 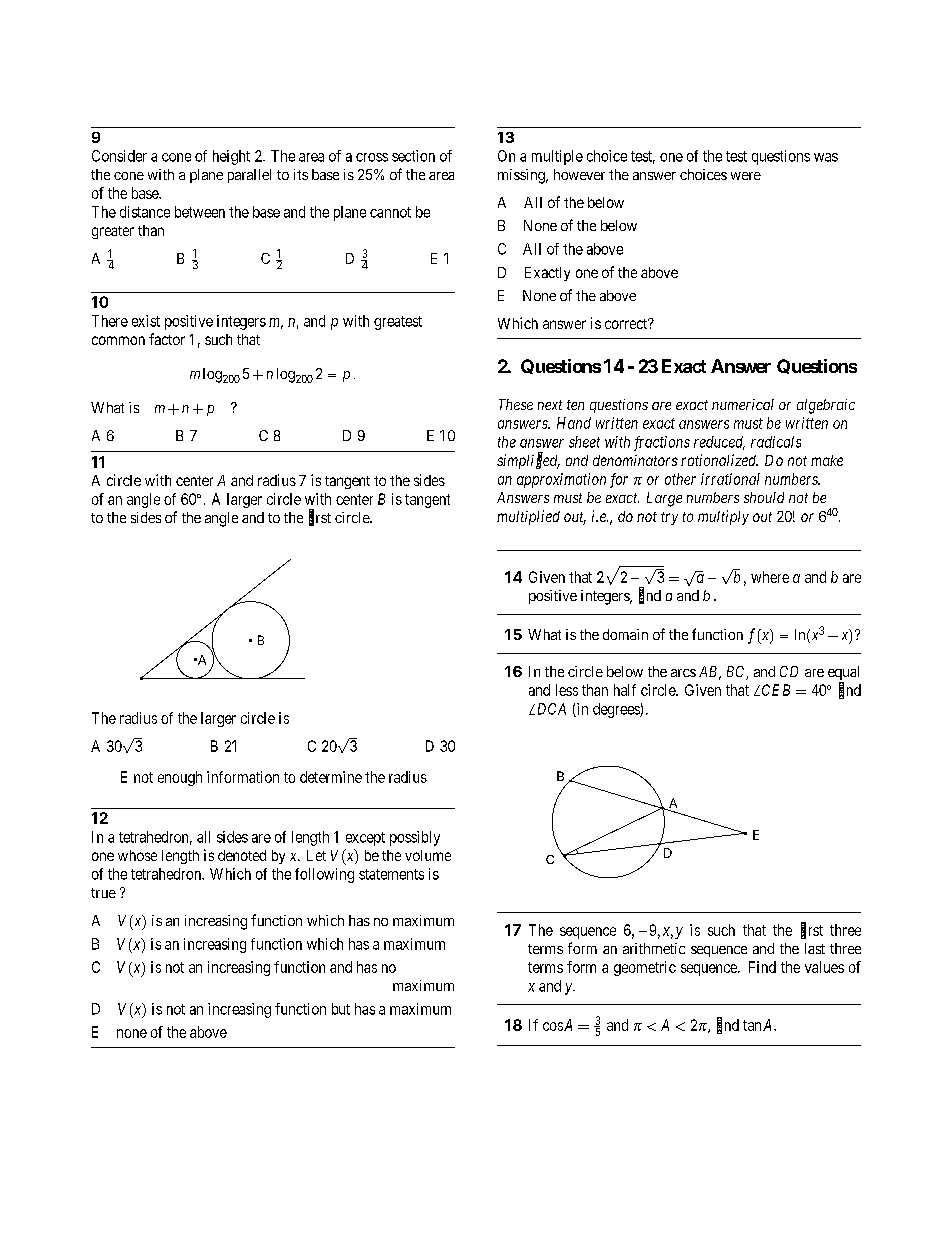 What do you see at coordinates (242, 855) in the screenshot?
I see `denoted` at bounding box center [242, 855].
